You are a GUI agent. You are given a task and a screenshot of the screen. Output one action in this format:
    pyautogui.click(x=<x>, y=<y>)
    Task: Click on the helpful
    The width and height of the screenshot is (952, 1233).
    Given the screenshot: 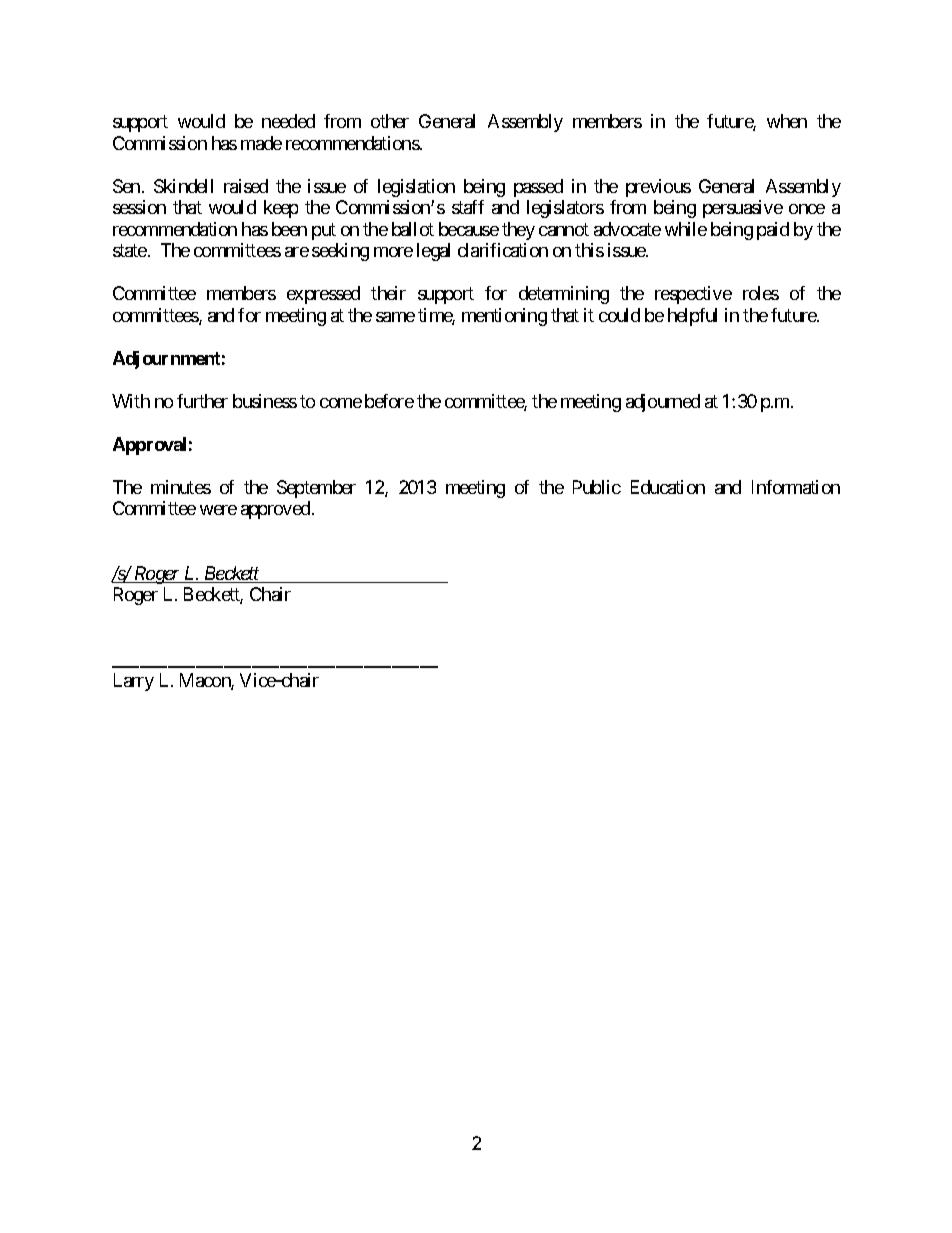 What is the action you would take?
    pyautogui.click(x=692, y=317)
